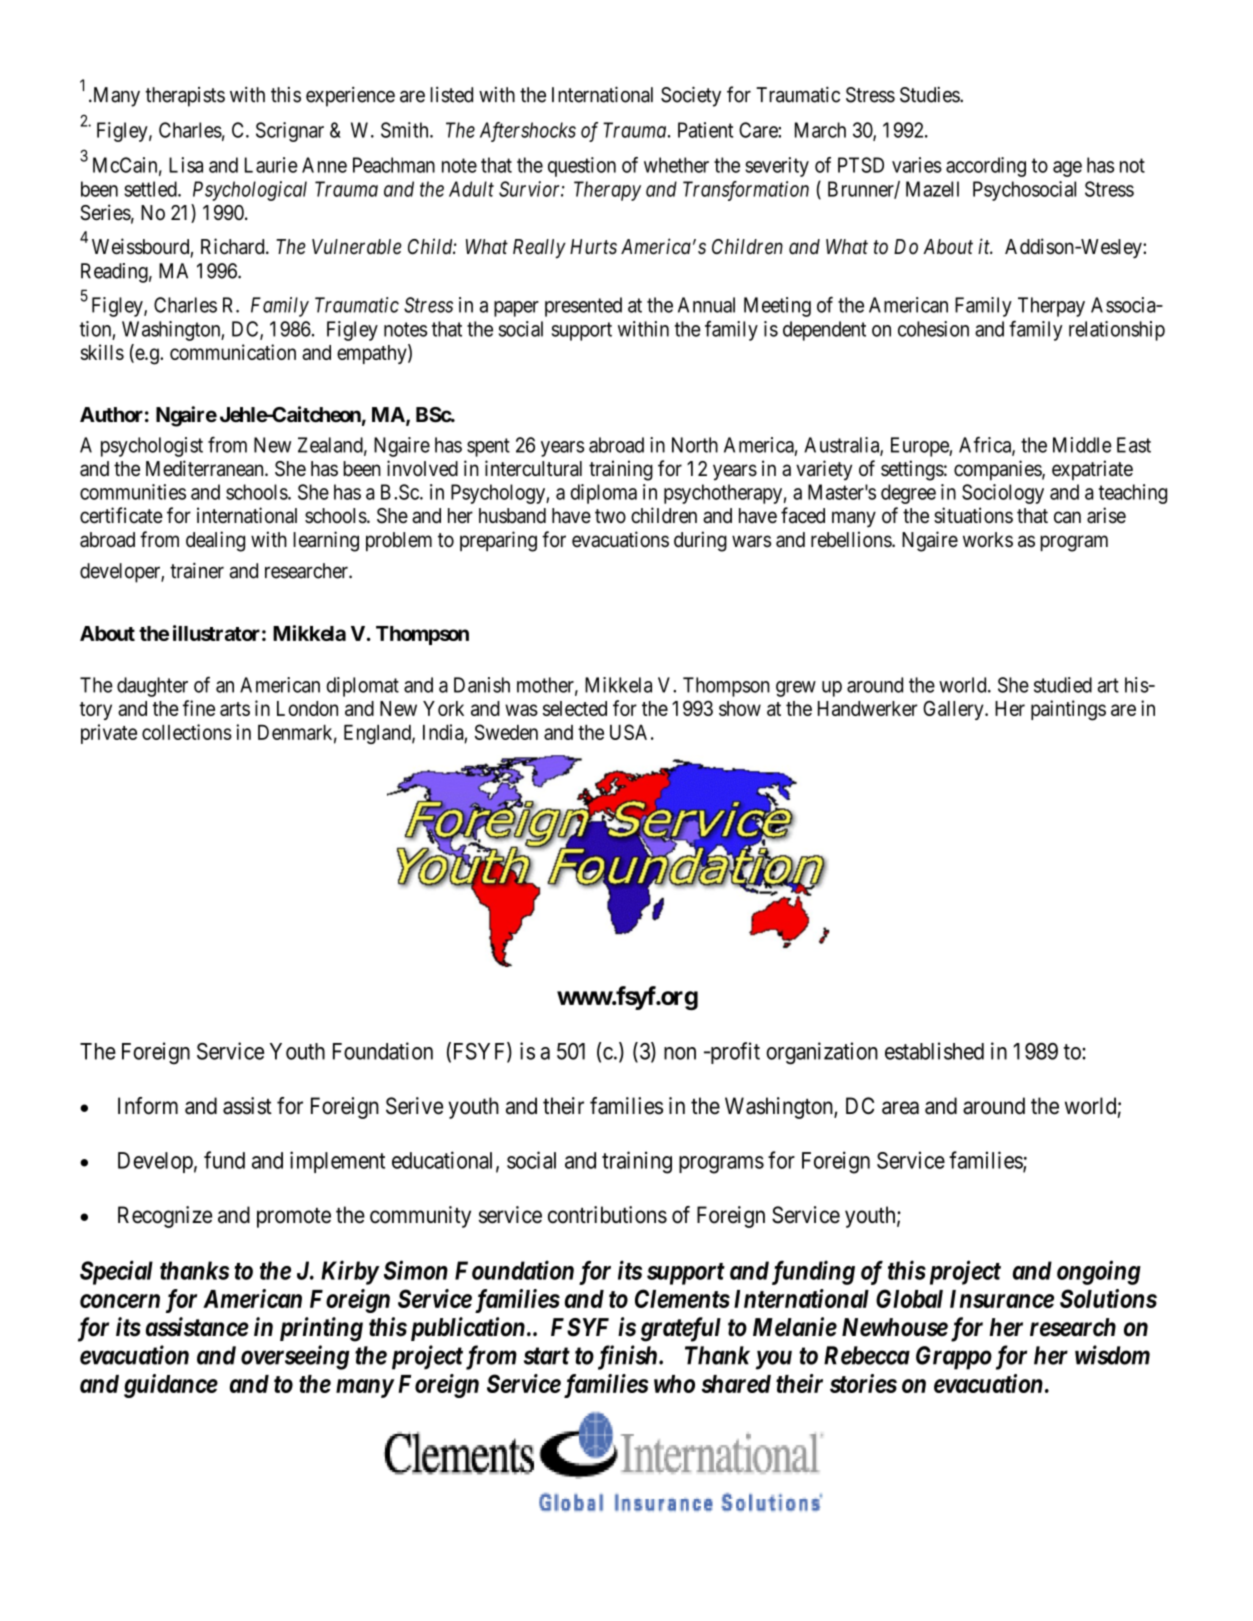 The height and width of the screenshot is (1621, 1253). What do you see at coordinates (988, 540) in the screenshot?
I see `works` at bounding box center [988, 540].
